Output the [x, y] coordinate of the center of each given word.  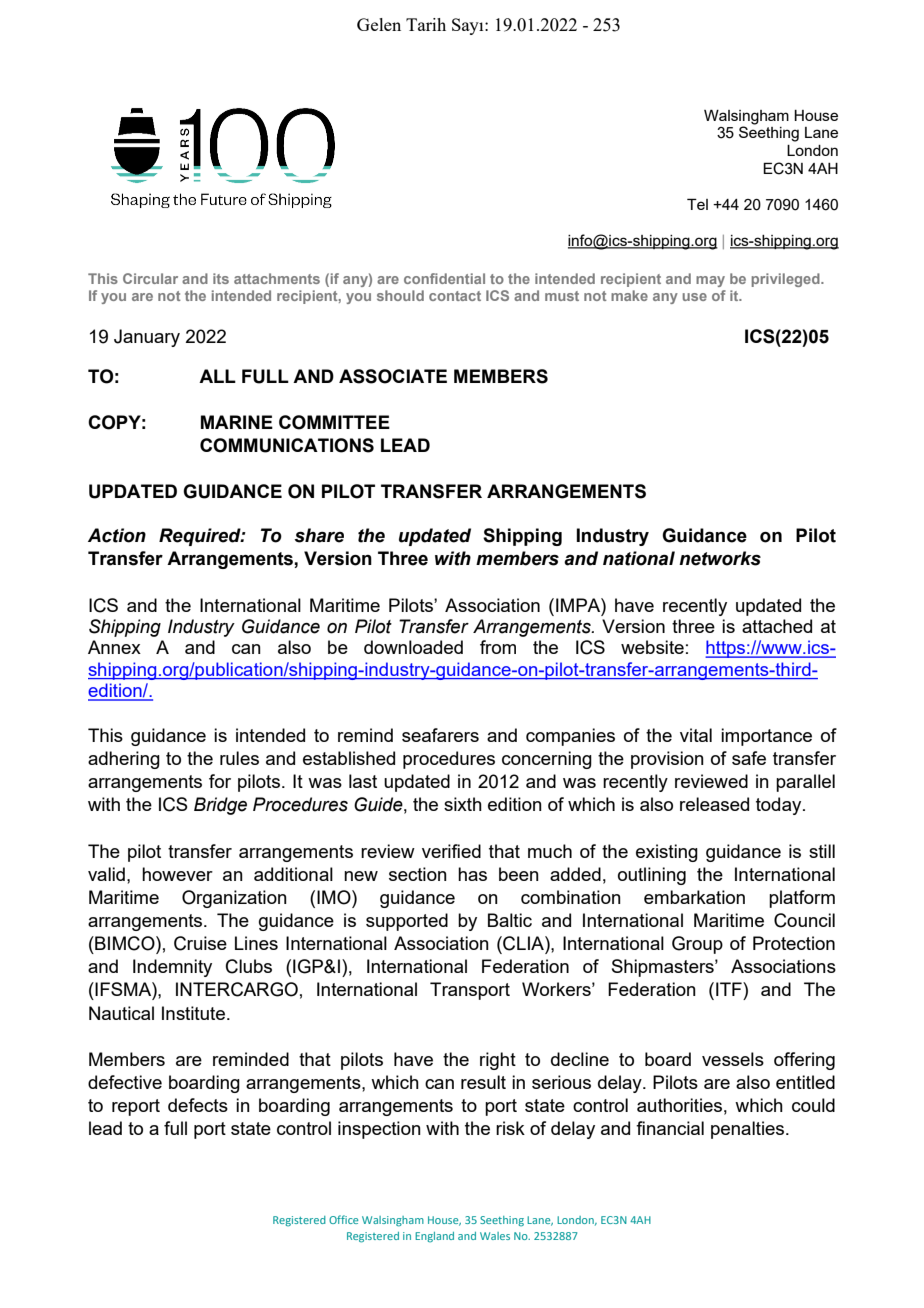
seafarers [440, 735]
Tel [697, 204]
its [221, 278]
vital [696, 735]
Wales [495, 1236]
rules [239, 758]
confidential [444, 278]
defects [198, 1105]
